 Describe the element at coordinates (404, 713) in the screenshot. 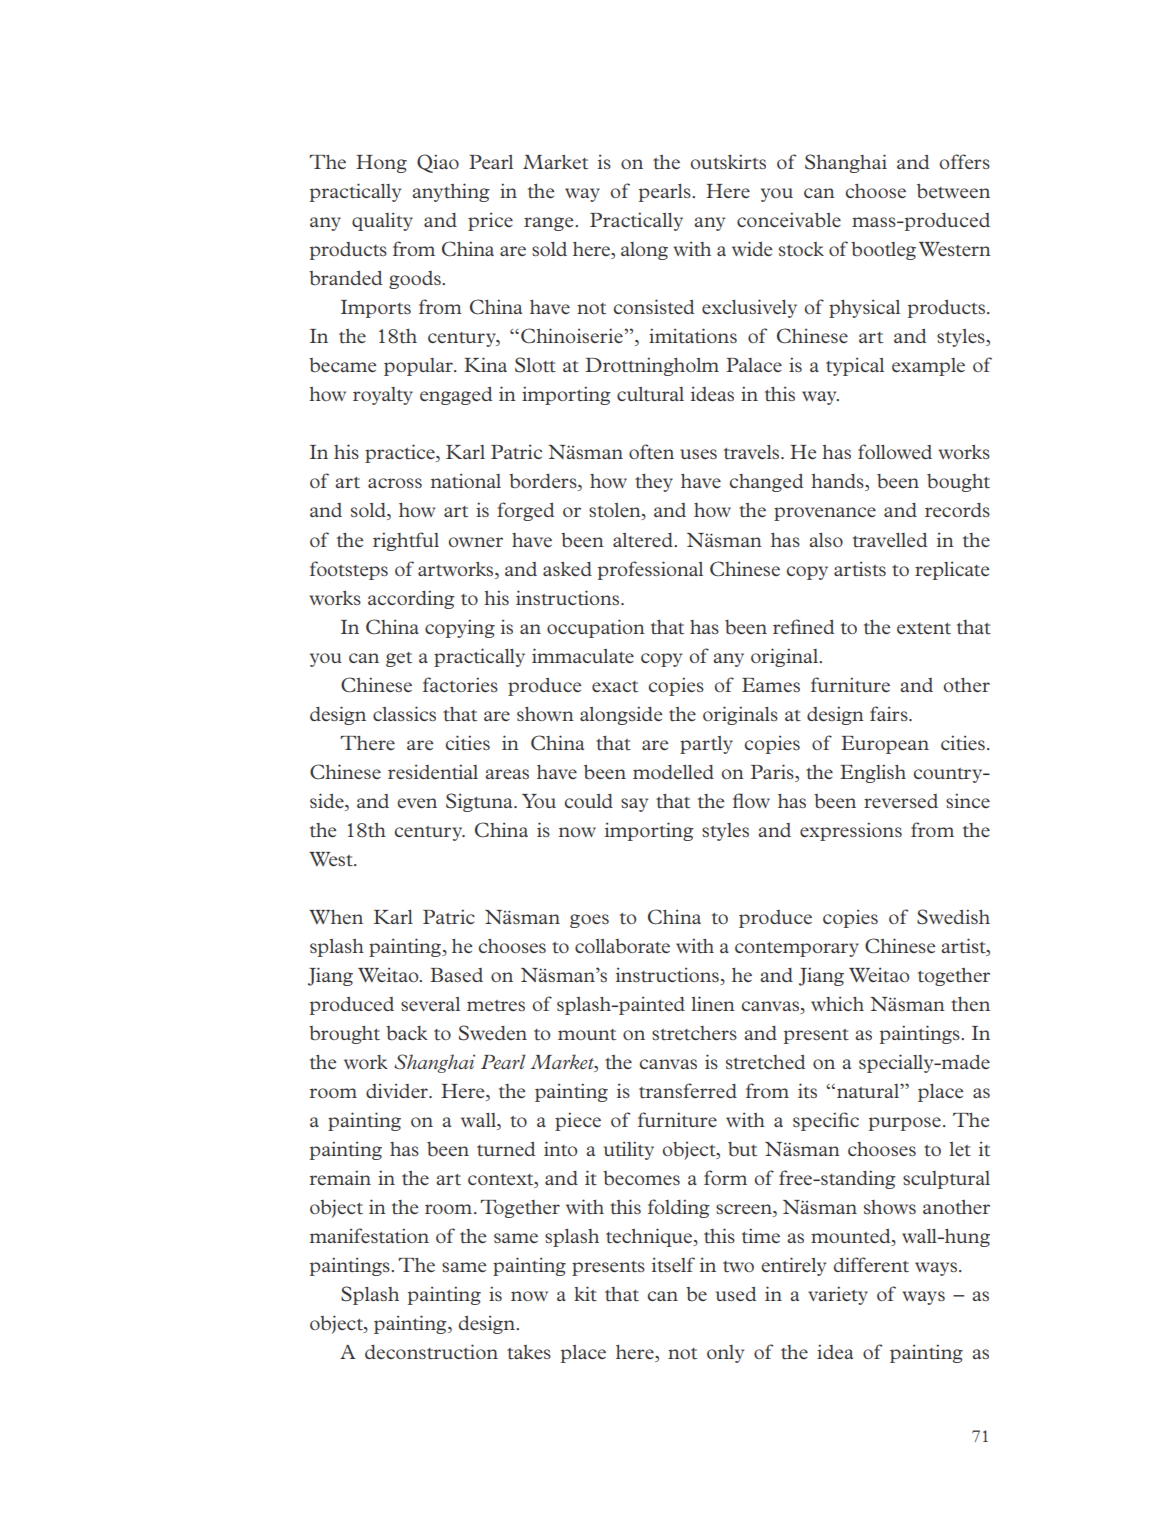

I see `classics` at that location.
